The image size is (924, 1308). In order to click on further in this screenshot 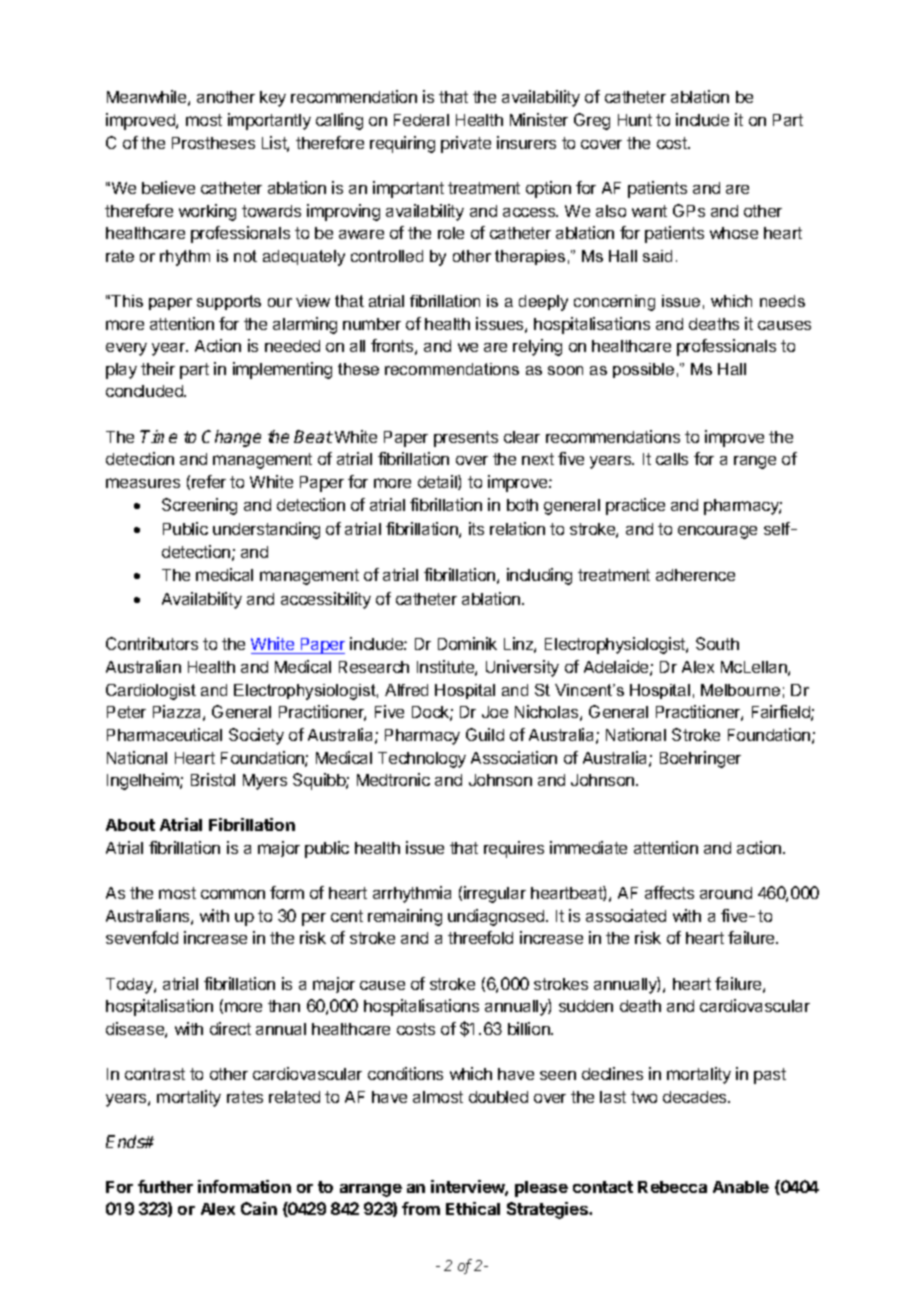, I will do `click(165, 1186)`.
